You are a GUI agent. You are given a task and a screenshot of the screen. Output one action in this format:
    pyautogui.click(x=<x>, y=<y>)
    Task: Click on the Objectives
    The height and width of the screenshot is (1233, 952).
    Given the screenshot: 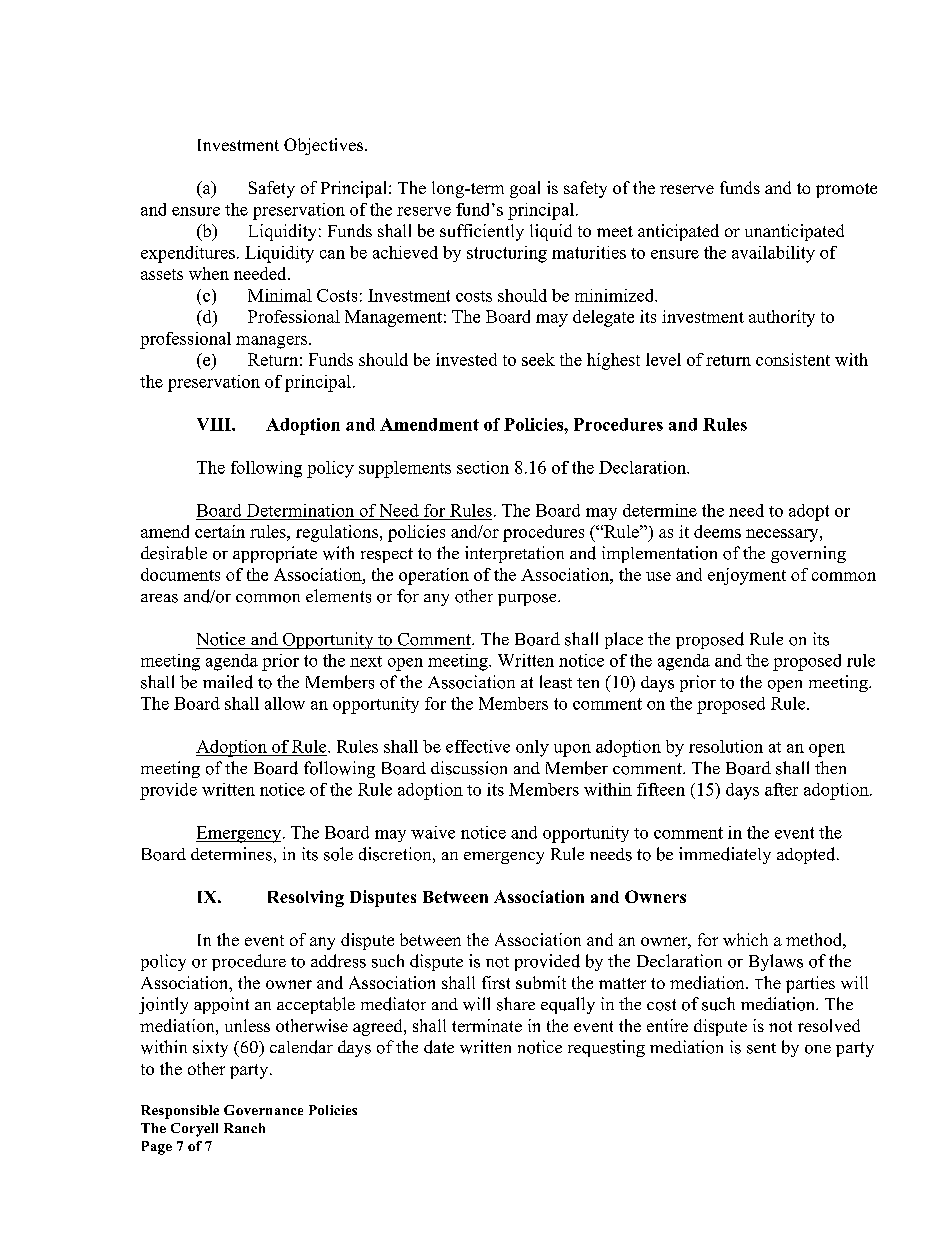 What is the action you would take?
    pyautogui.click(x=323, y=146)
